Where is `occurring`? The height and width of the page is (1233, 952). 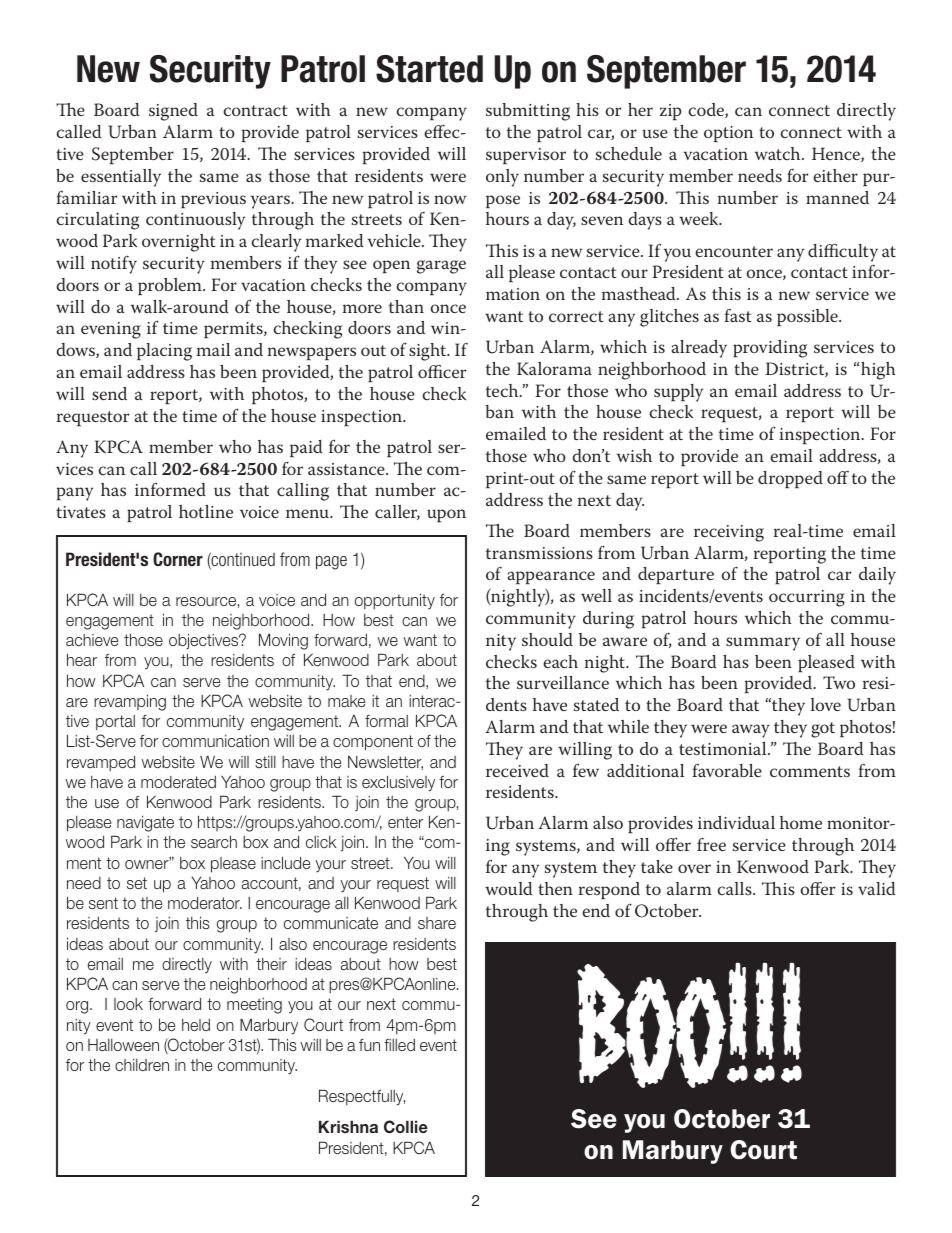
occurring is located at coordinates (807, 598).
